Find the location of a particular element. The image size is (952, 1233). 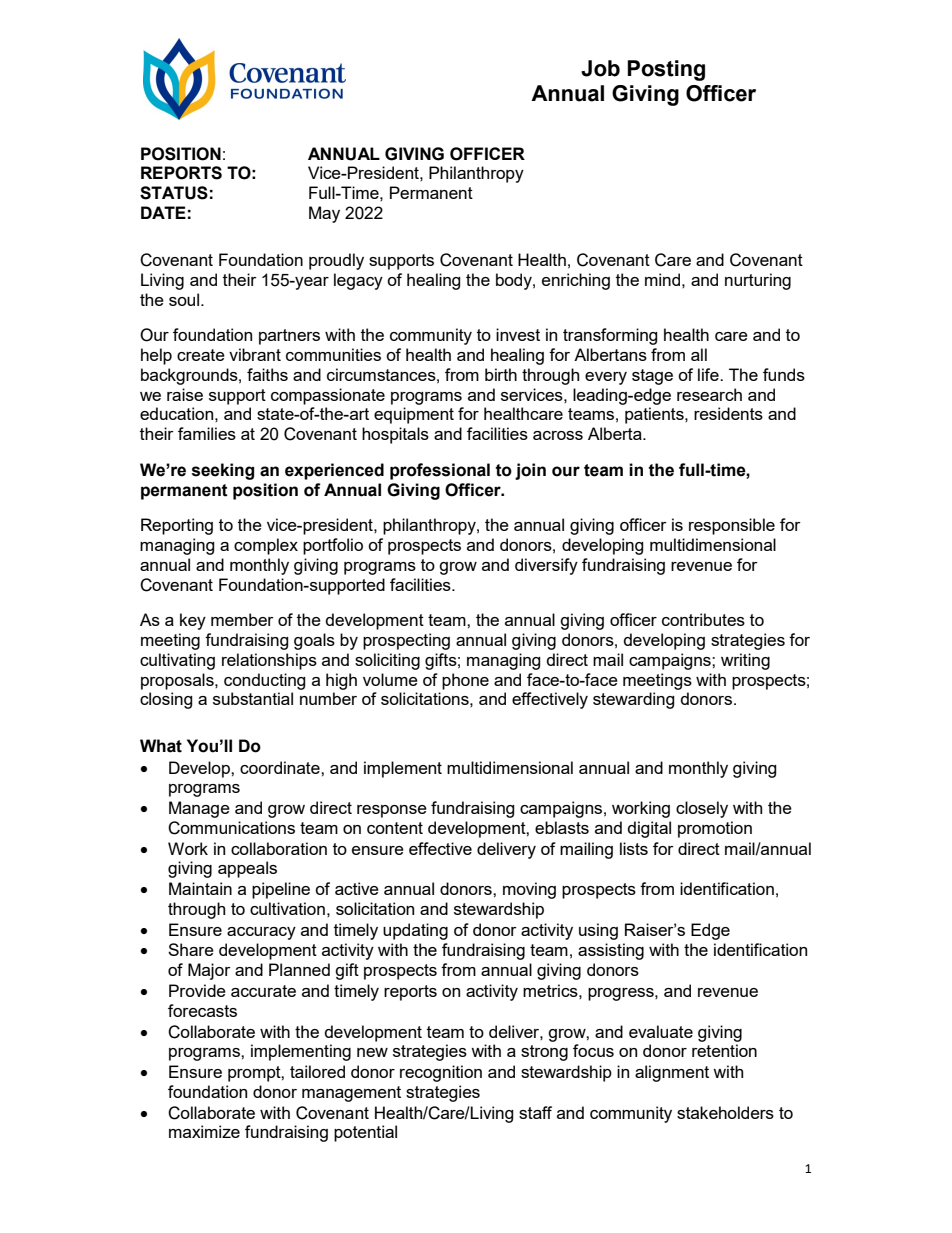

STATUS is located at coordinates (174, 193).
